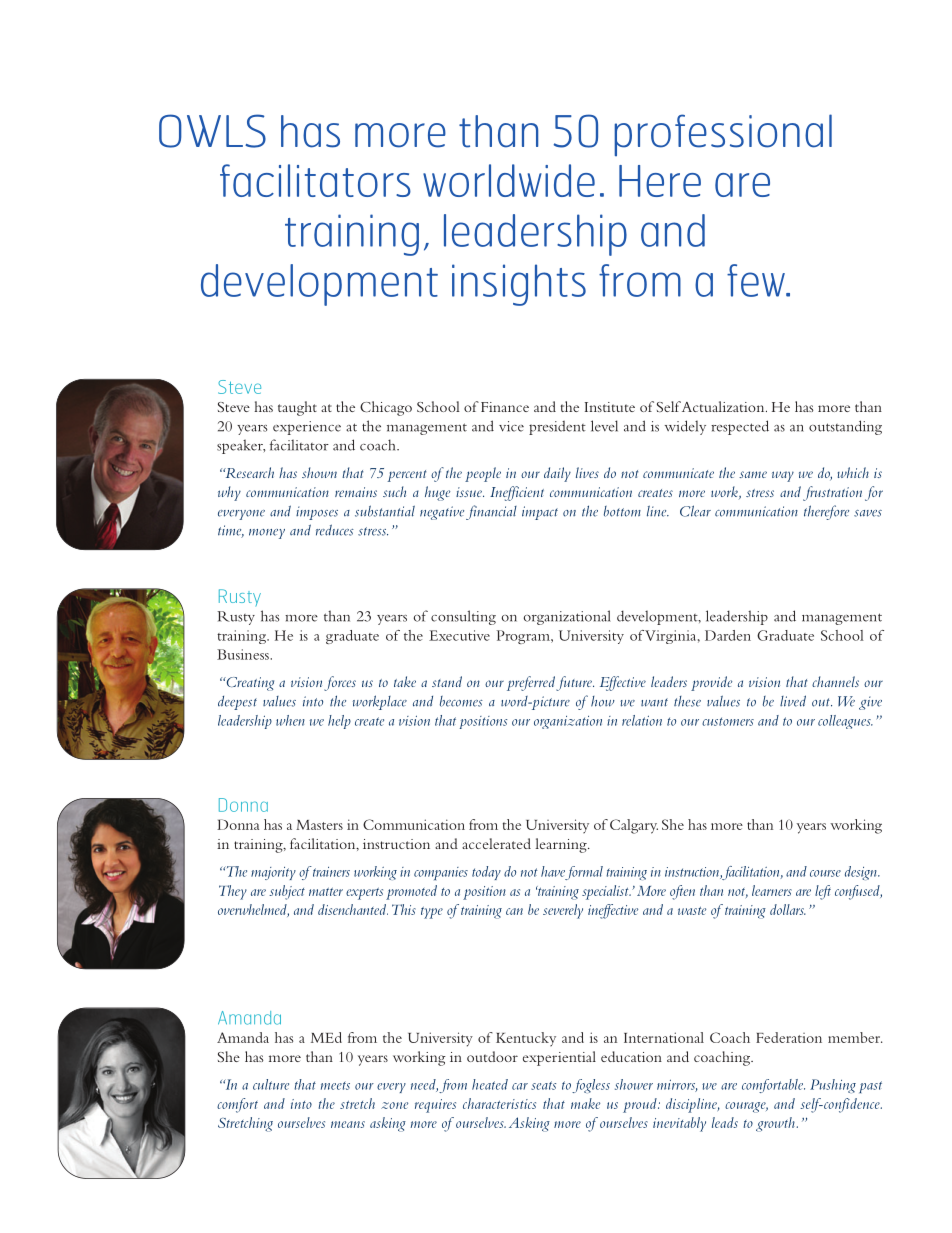 The image size is (952, 1233). I want to click on way, so click(783, 476).
